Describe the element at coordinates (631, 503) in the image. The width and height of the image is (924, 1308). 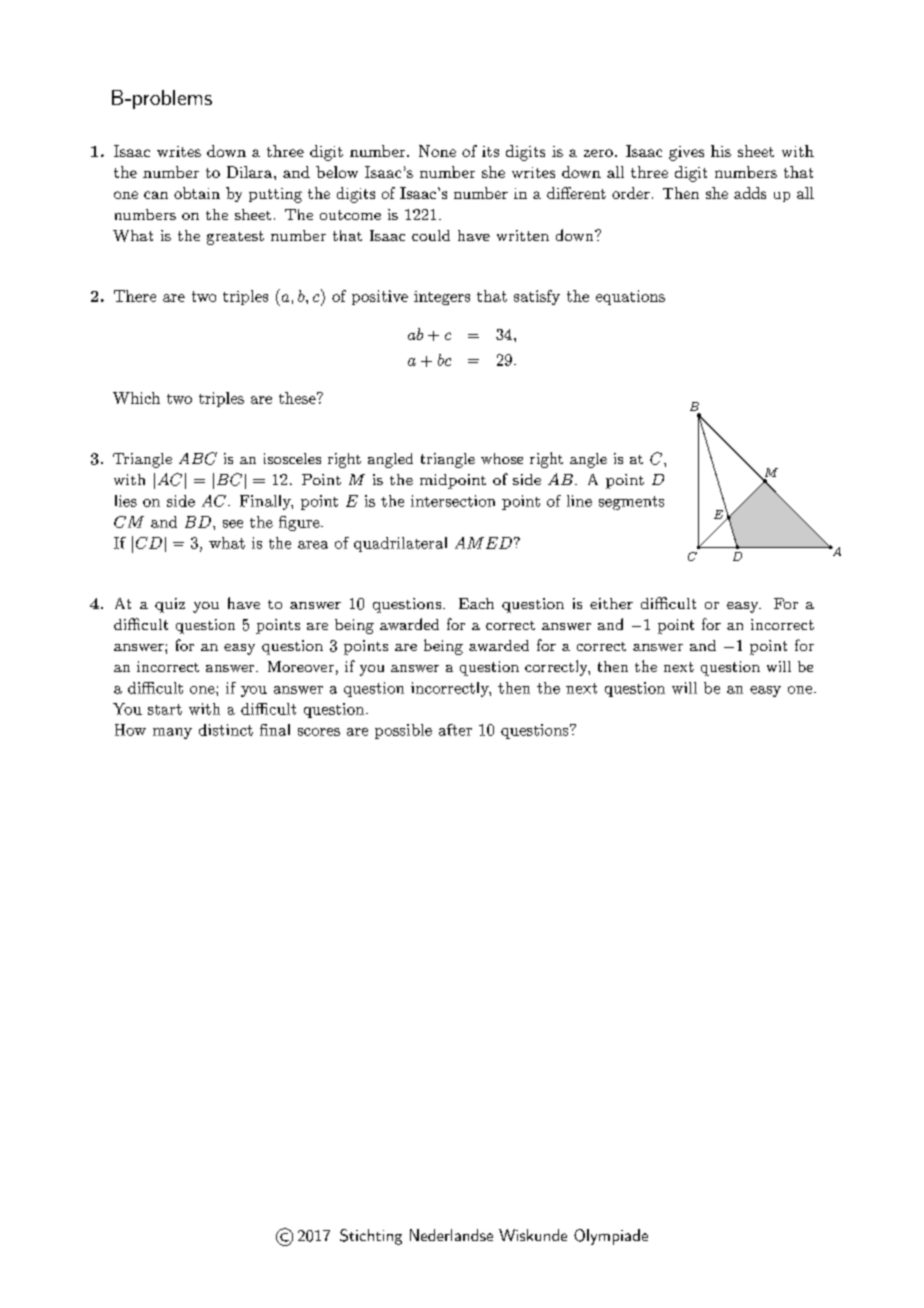
I see `segments` at that location.
